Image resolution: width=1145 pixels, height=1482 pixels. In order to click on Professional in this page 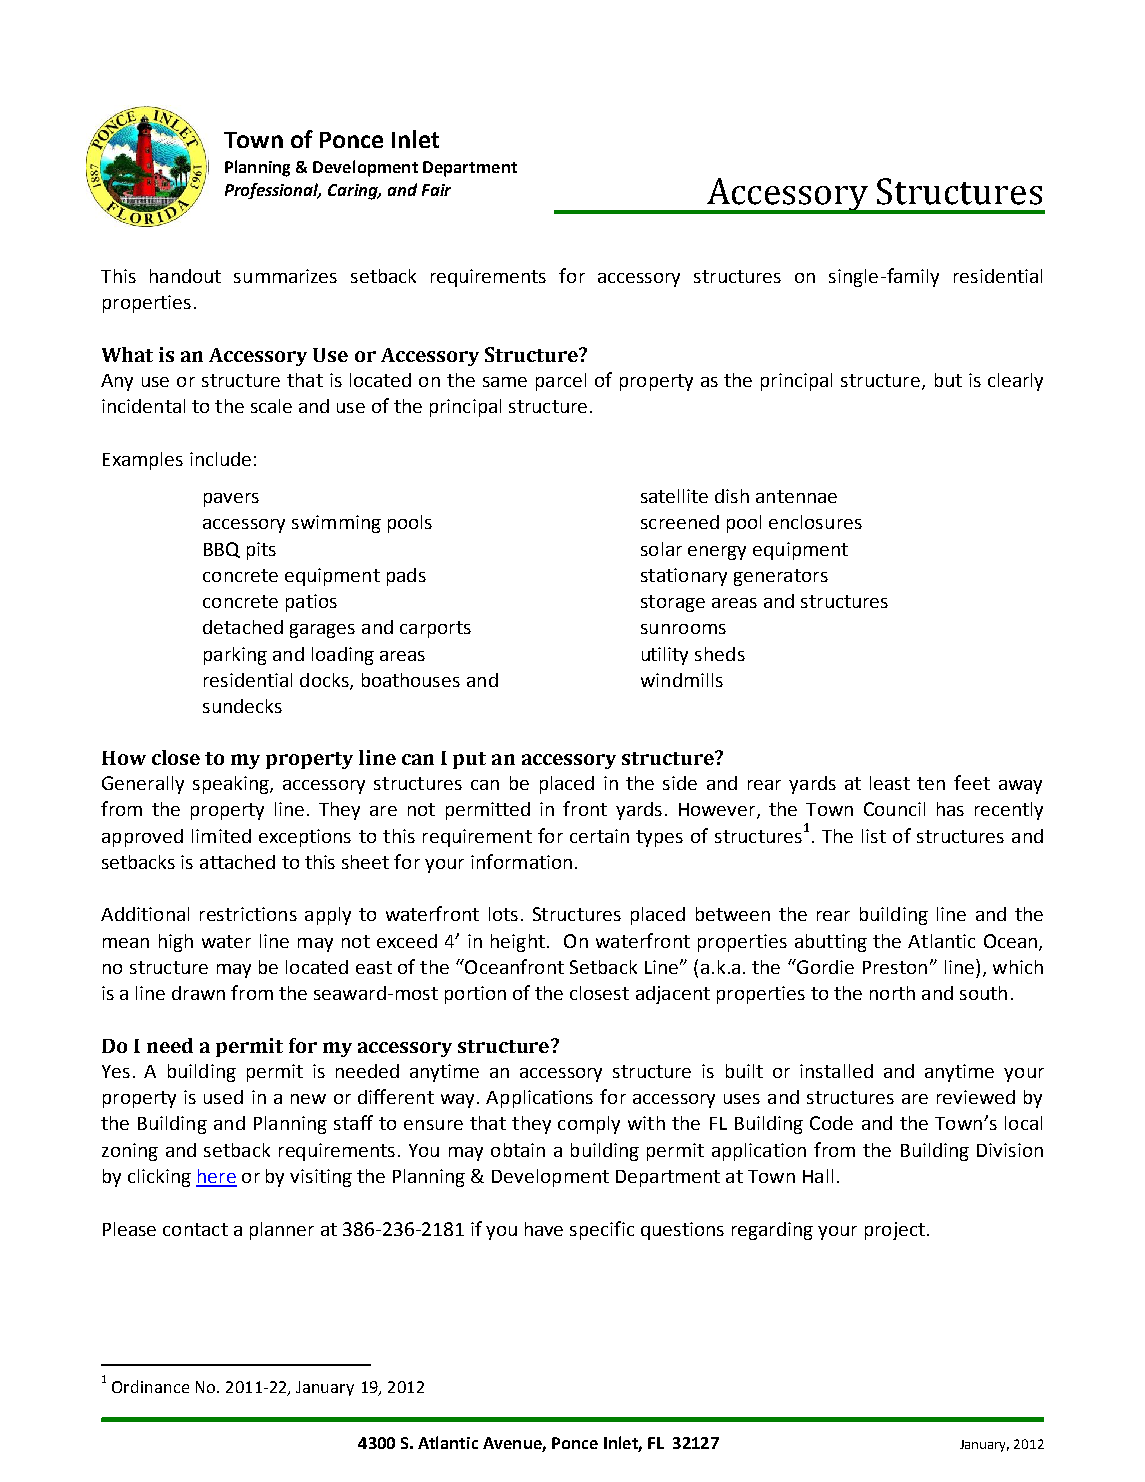, I will do `click(273, 191)`.
